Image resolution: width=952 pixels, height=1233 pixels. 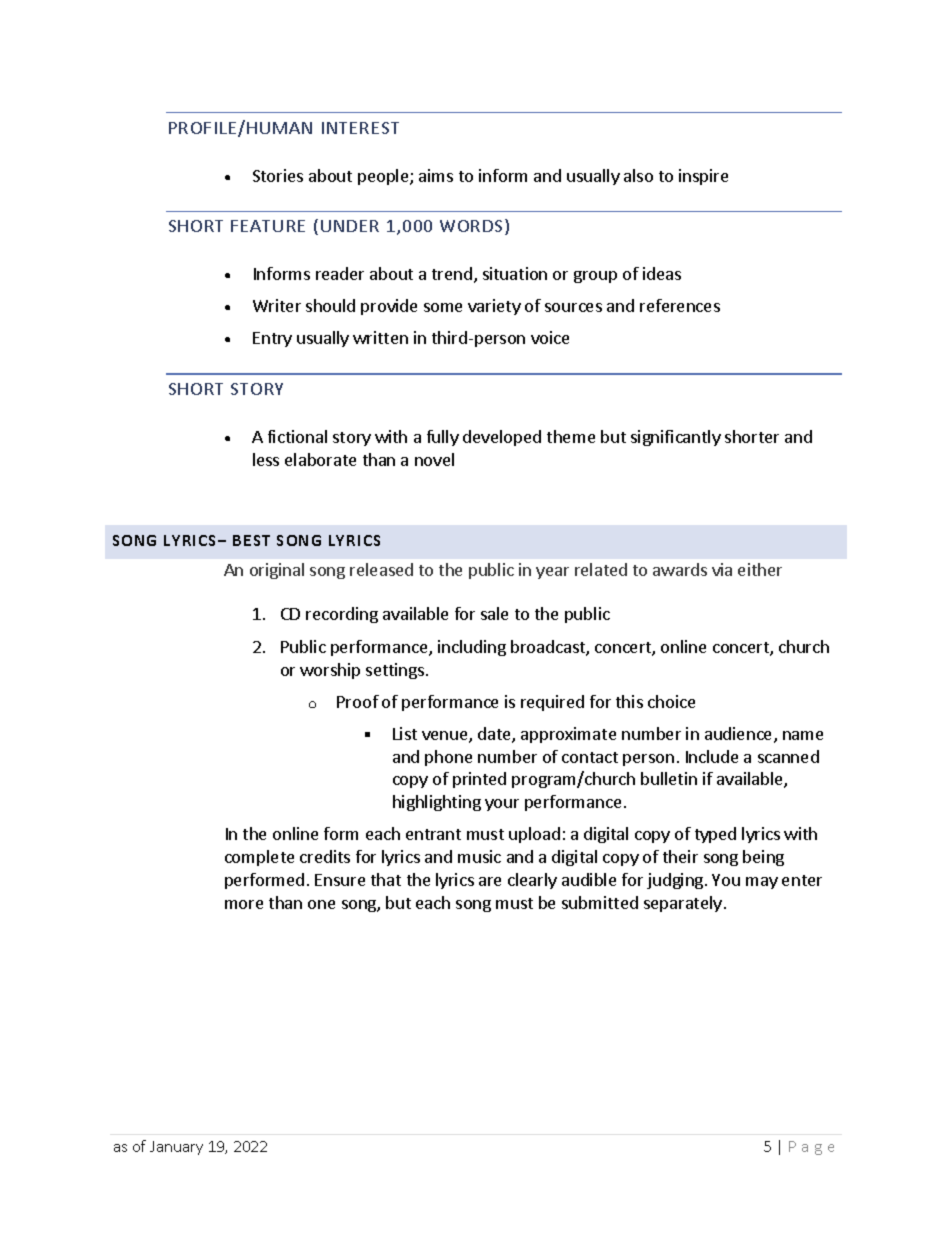 What do you see at coordinates (277, 571) in the image?
I see `original` at bounding box center [277, 571].
